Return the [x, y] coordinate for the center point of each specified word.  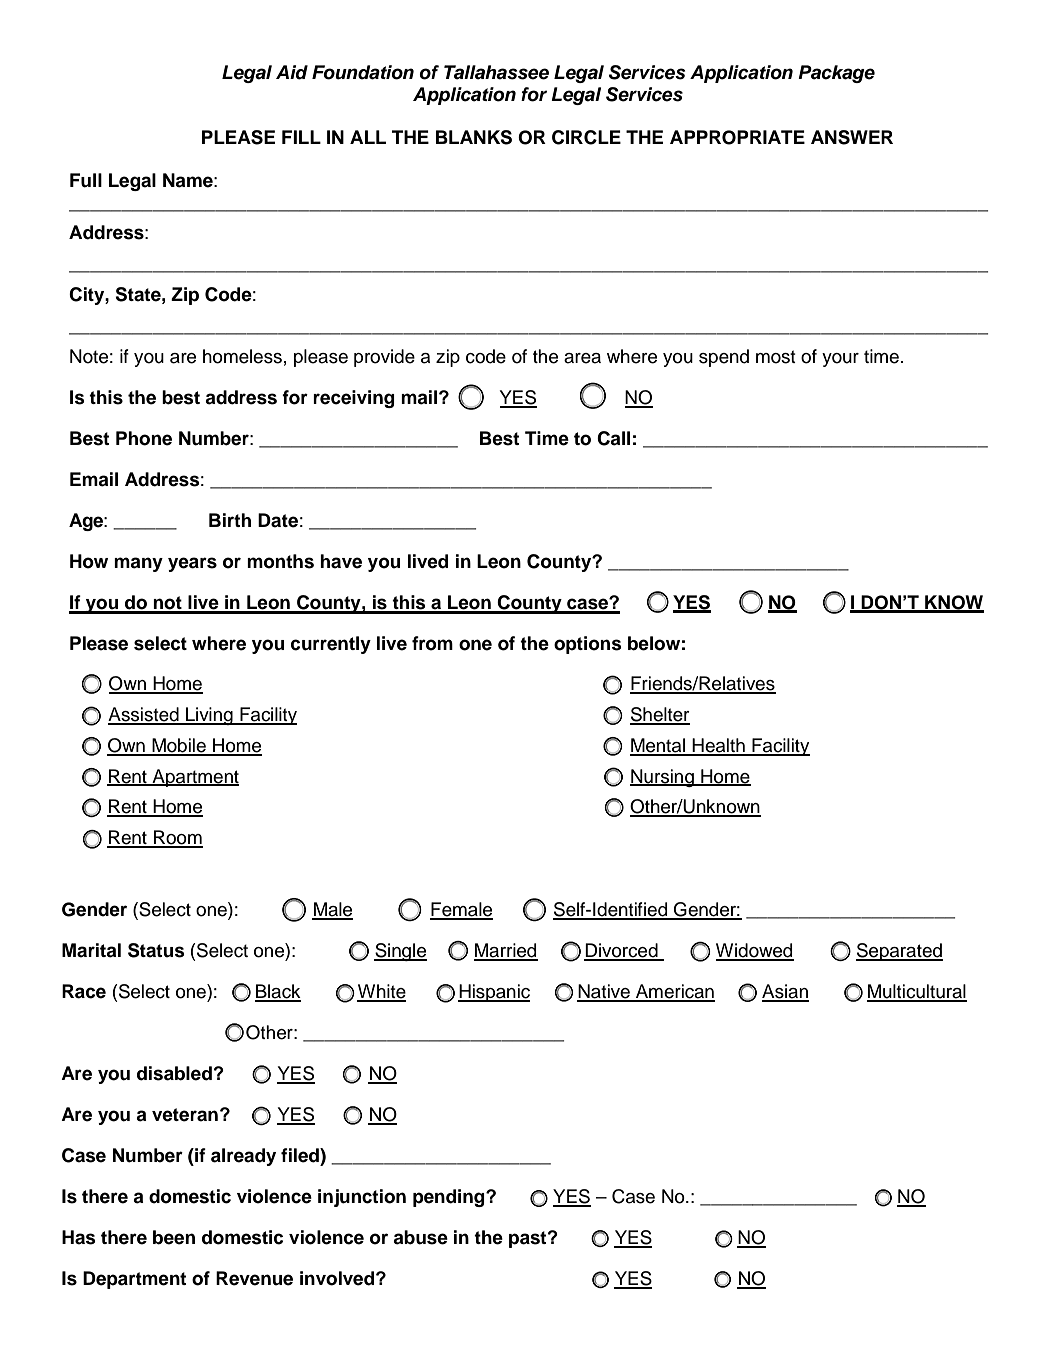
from [432, 643]
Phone [144, 438]
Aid [292, 72]
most [776, 357]
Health [719, 746]
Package [836, 74]
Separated [899, 952]
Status [156, 950]
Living [209, 716]
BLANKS [474, 137]
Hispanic [494, 993]
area [582, 358]
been [174, 1237]
